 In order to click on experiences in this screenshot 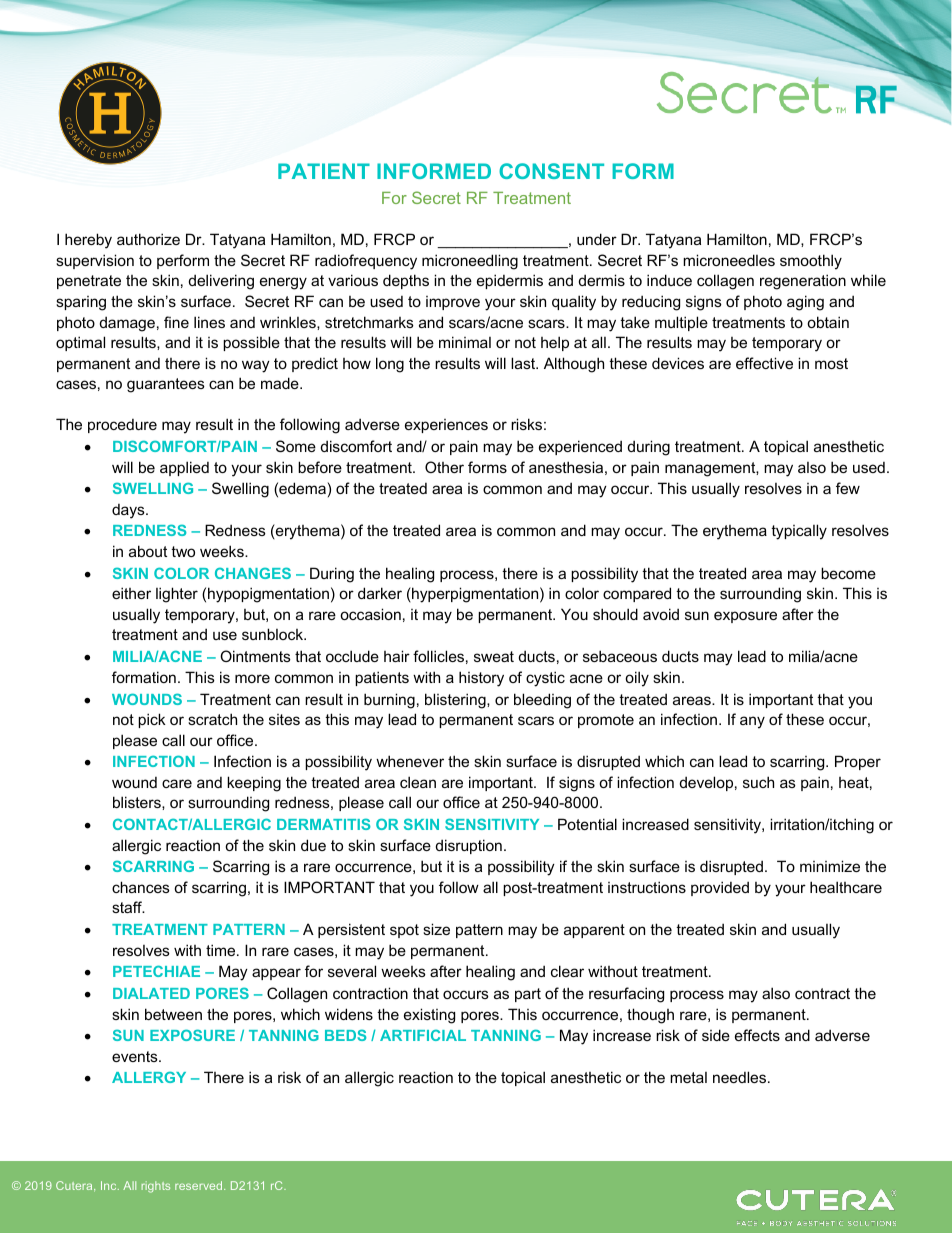, I will do `click(446, 426)`.
